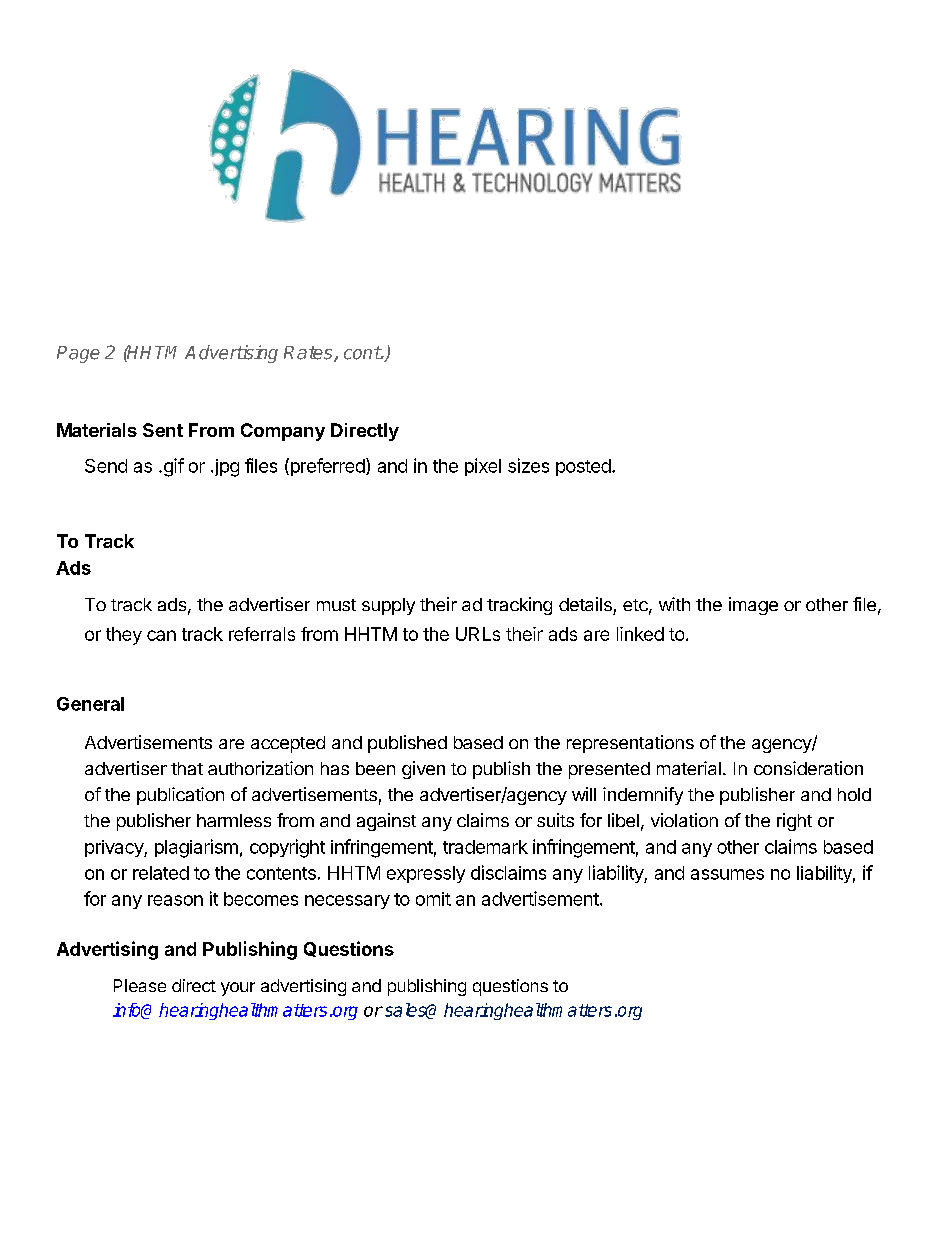 This image has width=952, height=1233. I want to click on posted, so click(583, 467).
